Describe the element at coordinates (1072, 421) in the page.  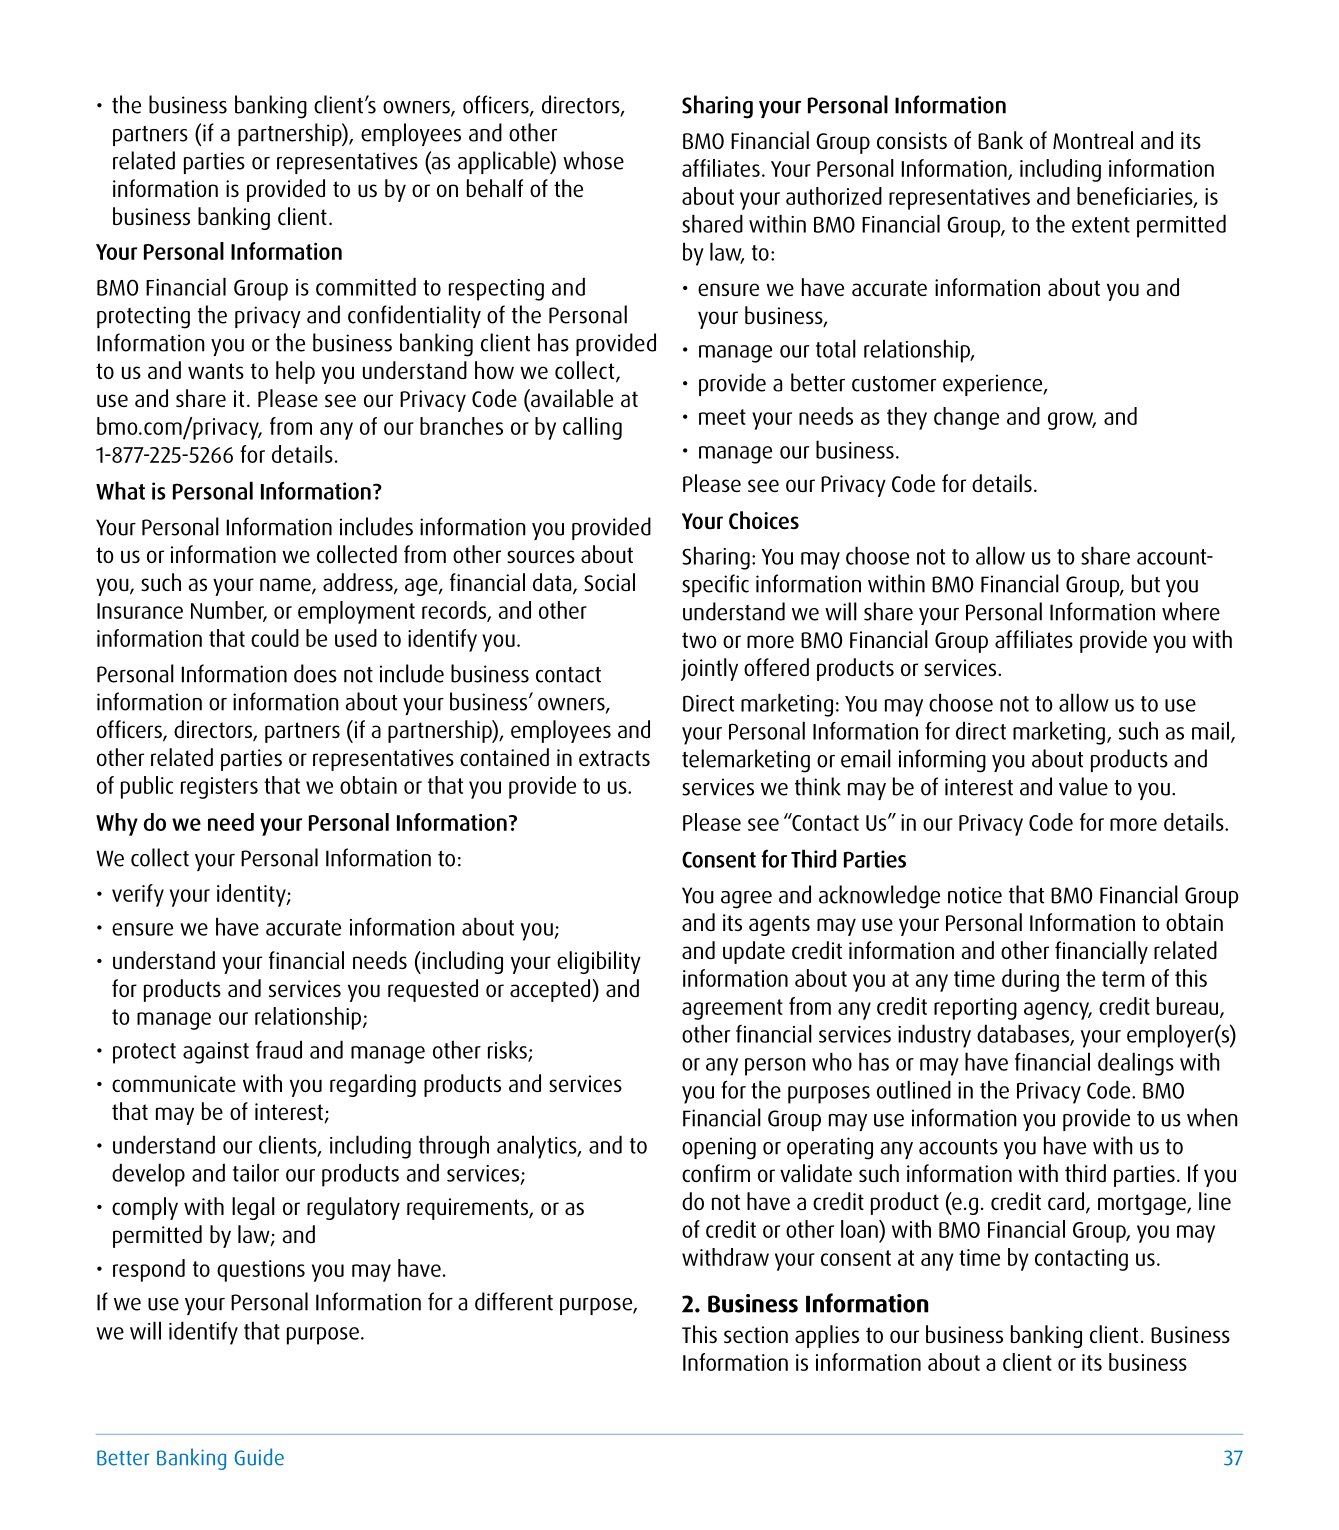
I see `grow` at that location.
